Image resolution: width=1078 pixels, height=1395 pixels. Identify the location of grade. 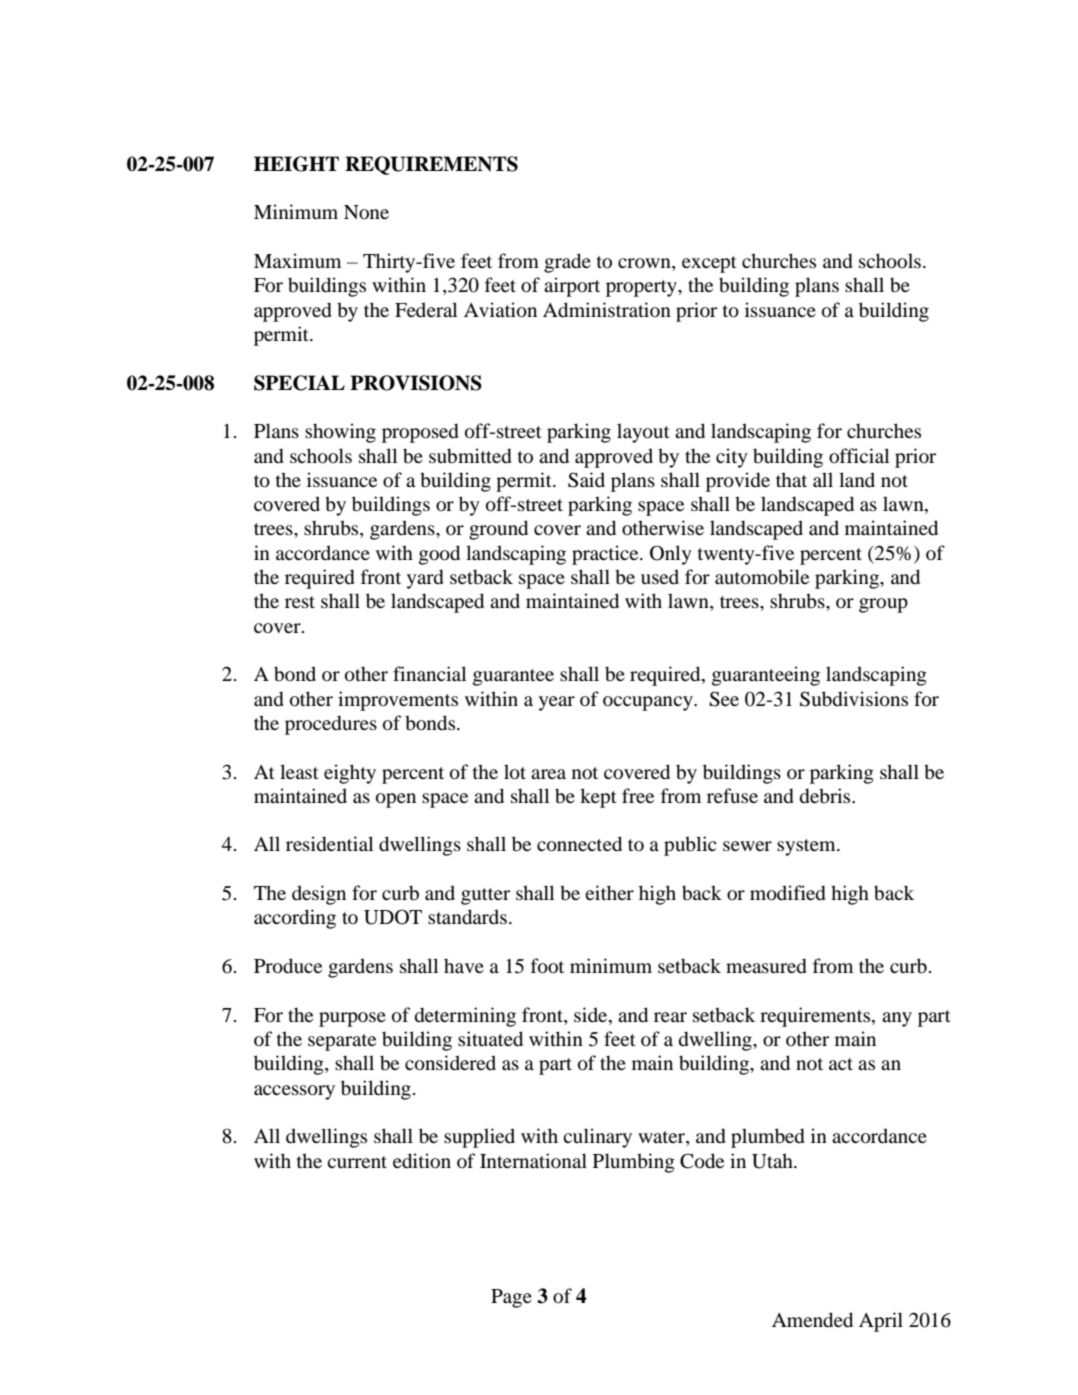
(567, 263).
